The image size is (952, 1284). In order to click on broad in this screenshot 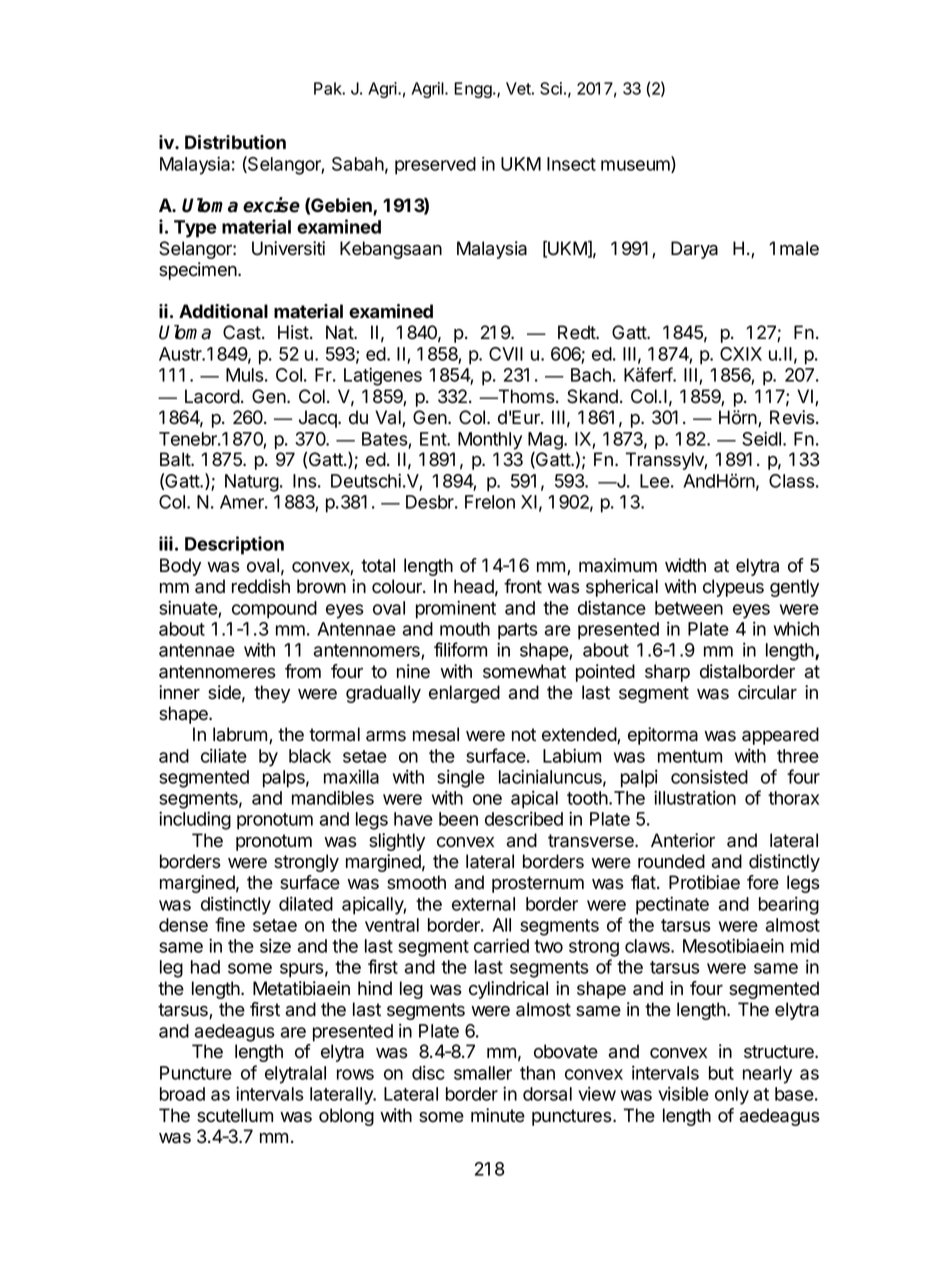, I will do `click(182, 1094)`.
